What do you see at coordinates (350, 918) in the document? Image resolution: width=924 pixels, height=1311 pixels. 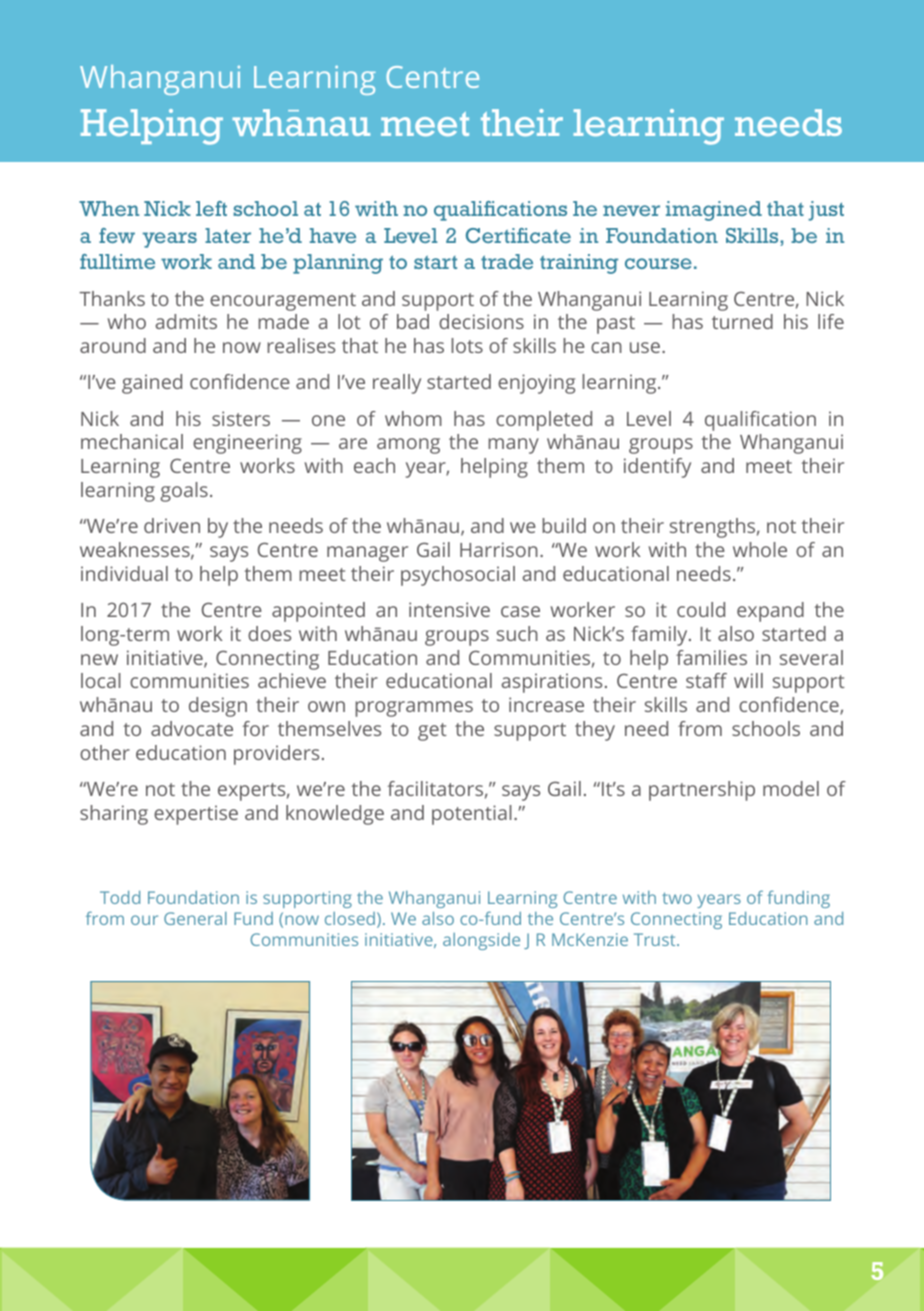 I see `closed` at bounding box center [350, 918].
